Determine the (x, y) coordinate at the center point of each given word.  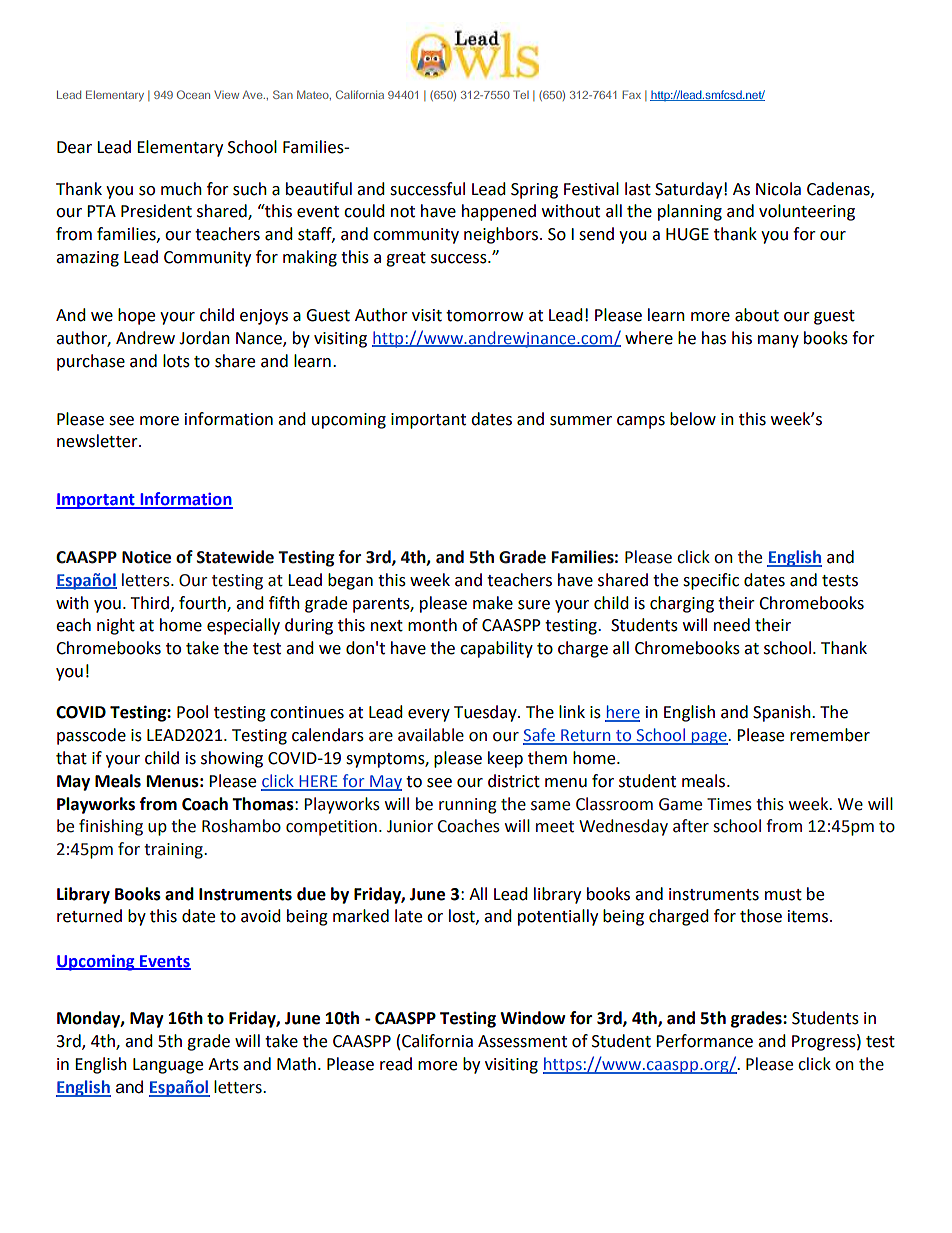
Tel (521, 94)
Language (168, 1066)
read (396, 1064)
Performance (704, 1041)
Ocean (193, 94)
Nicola (778, 189)
